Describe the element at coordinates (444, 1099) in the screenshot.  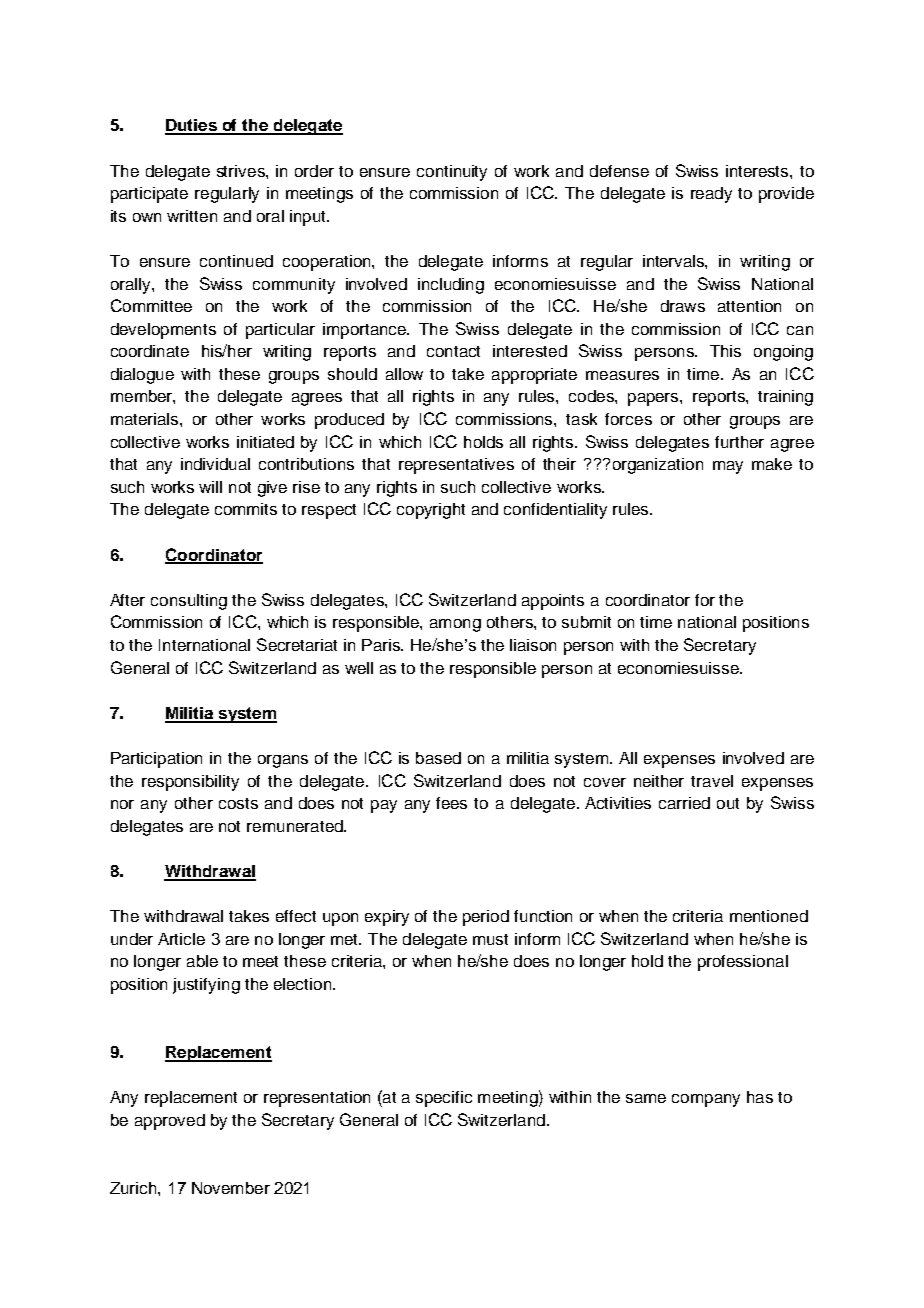
I see `specific` at that location.
